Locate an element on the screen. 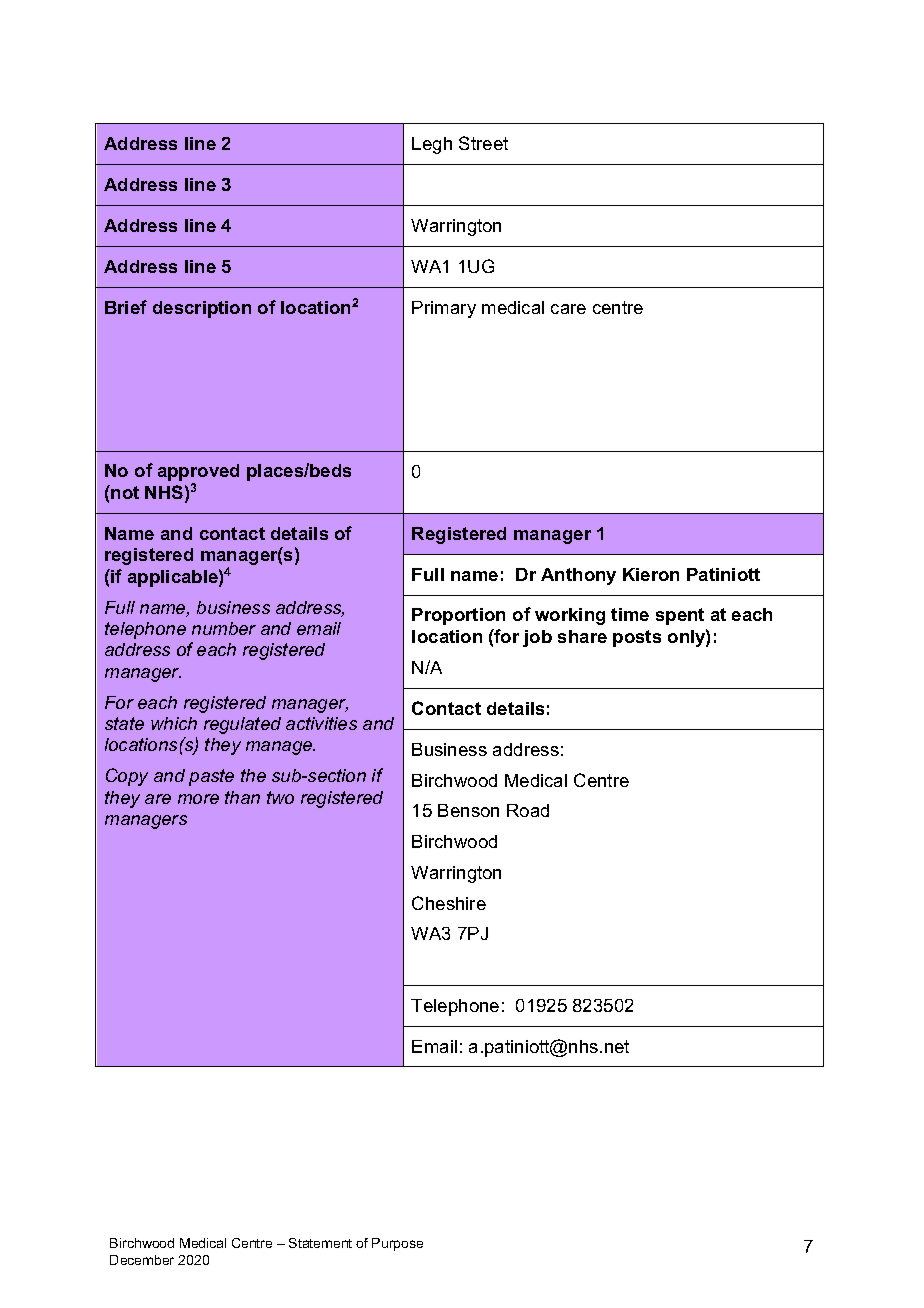 The height and width of the screenshot is (1308, 924). posts is located at coordinates (637, 638).
